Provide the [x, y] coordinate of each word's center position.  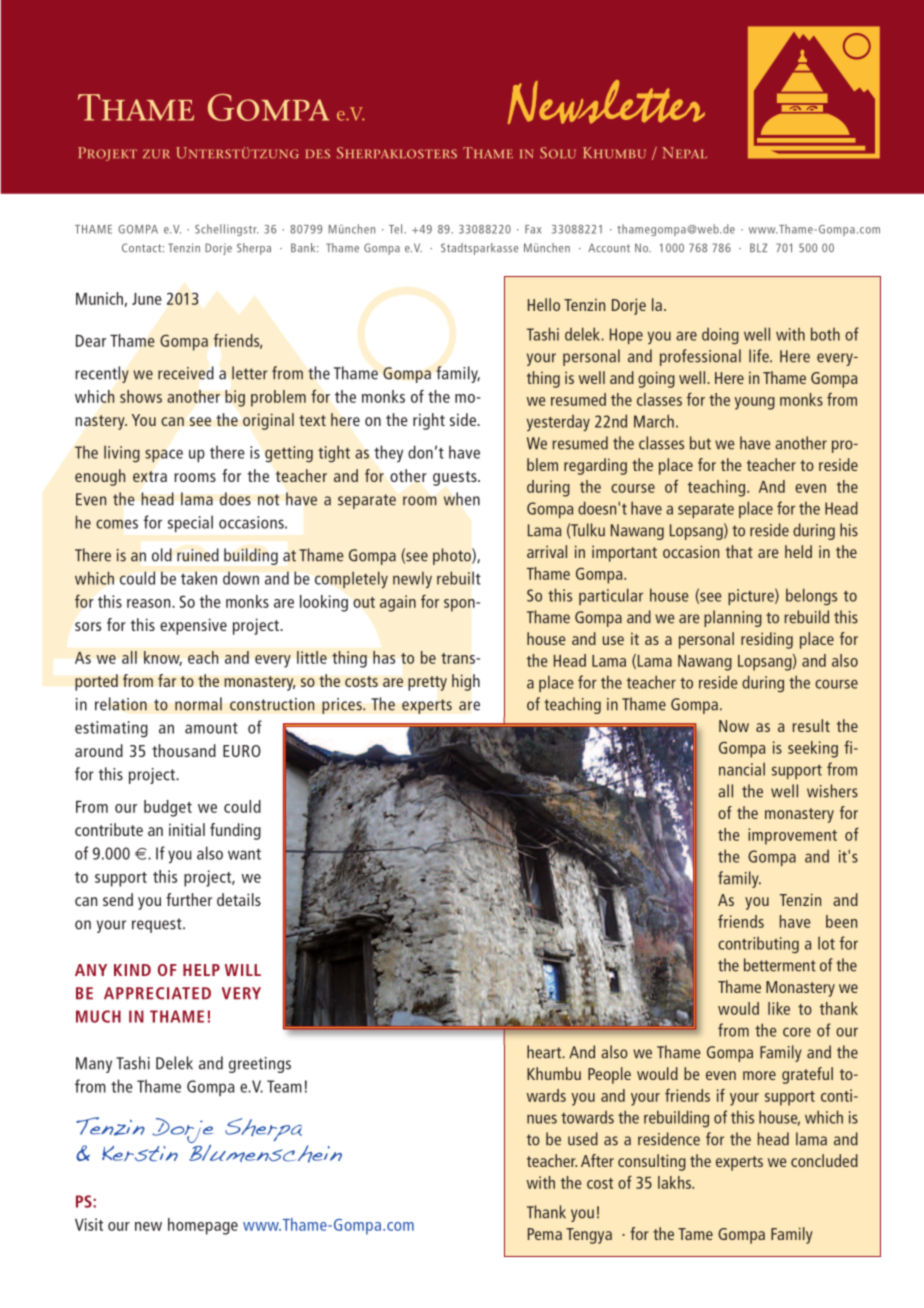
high [466, 682]
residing [767, 640]
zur [156, 154]
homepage [203, 1226]
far [167, 680]
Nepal [684, 152]
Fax [533, 229]
